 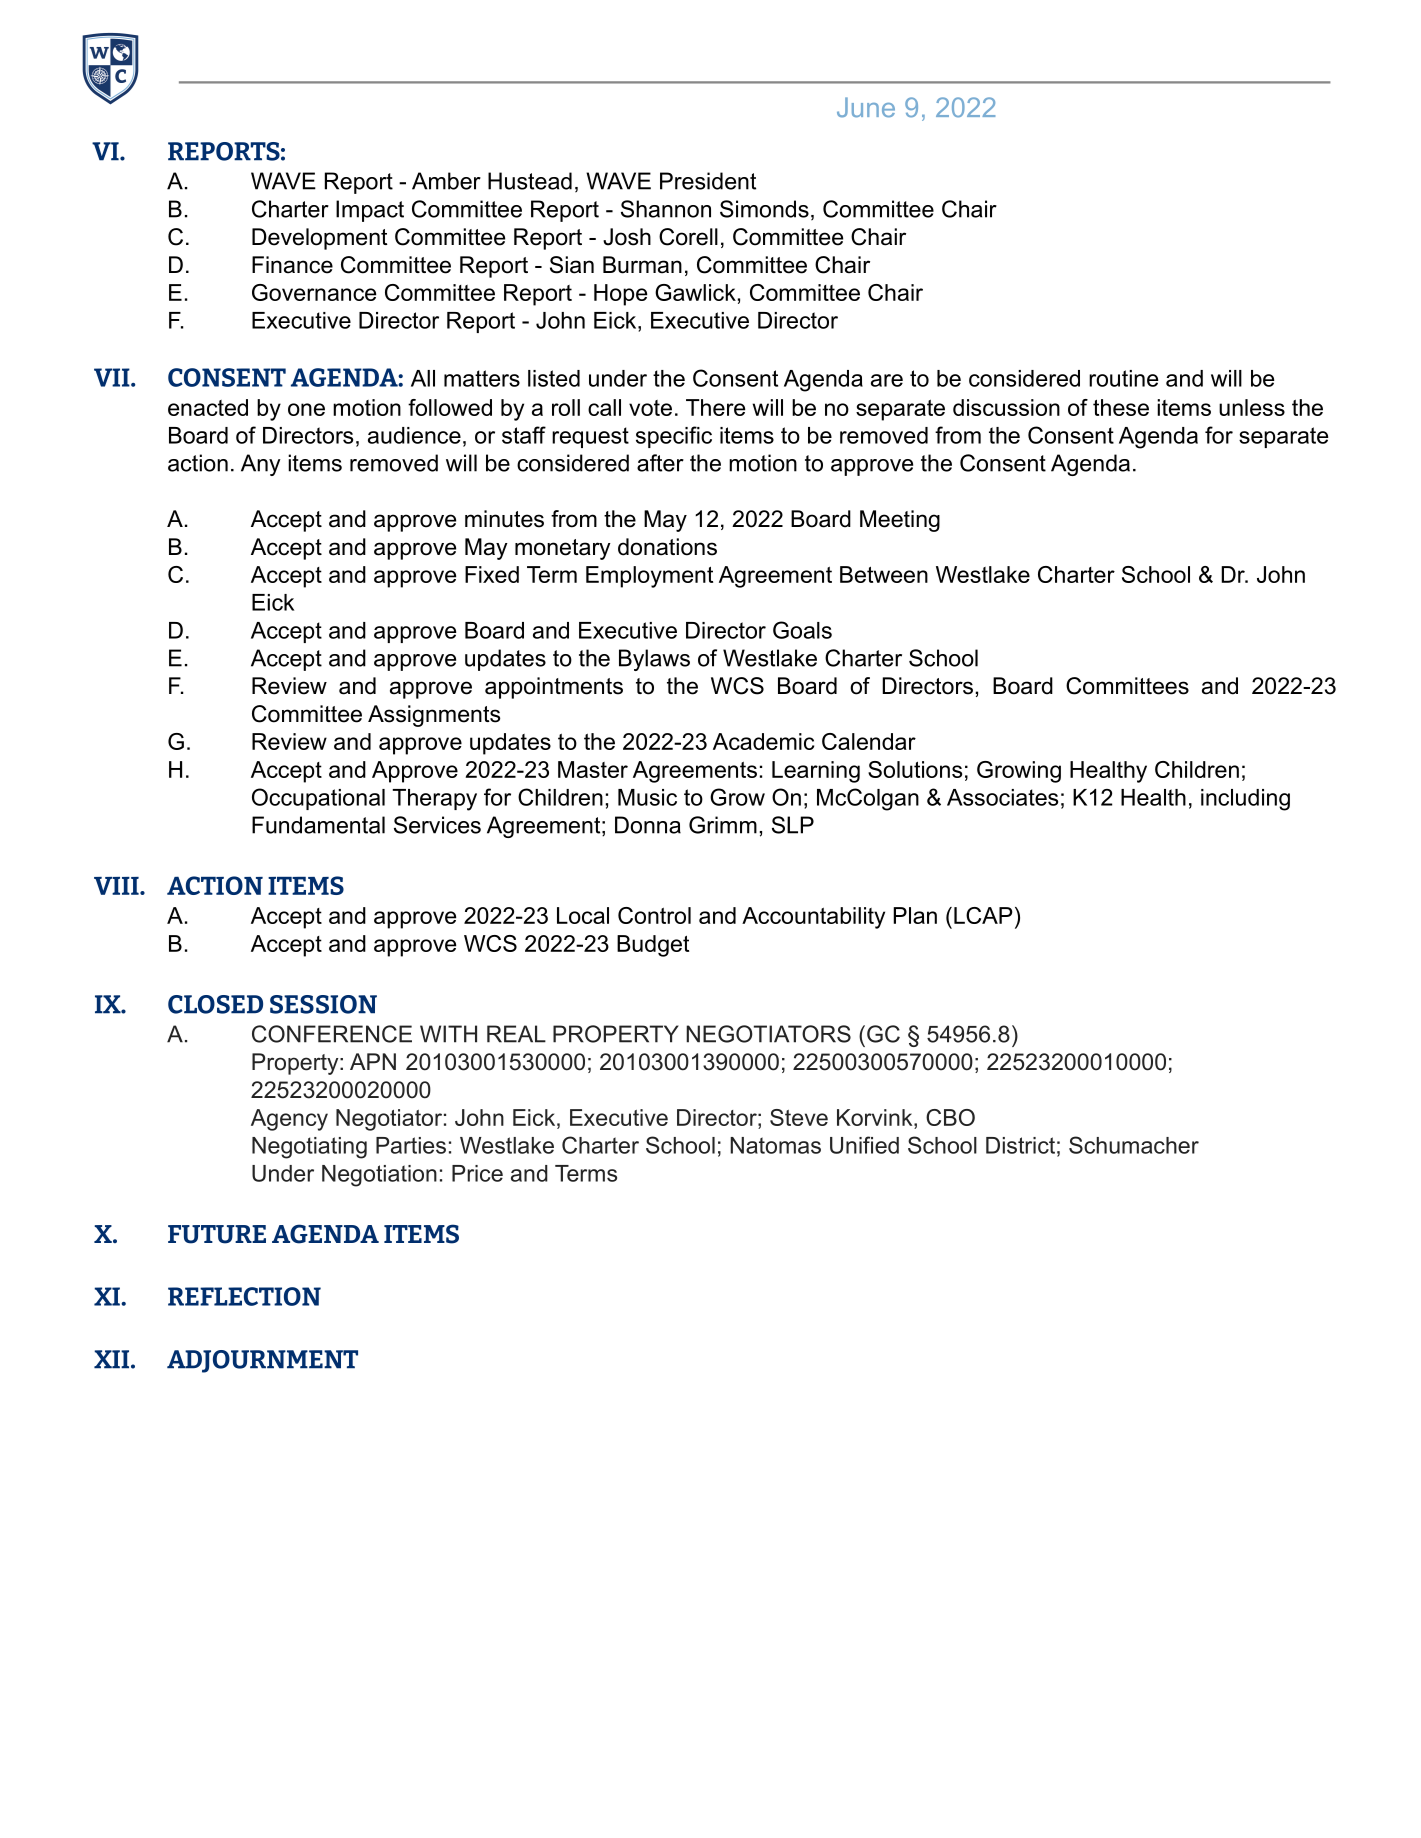 I want to click on CLOSED, so click(x=215, y=1004).
